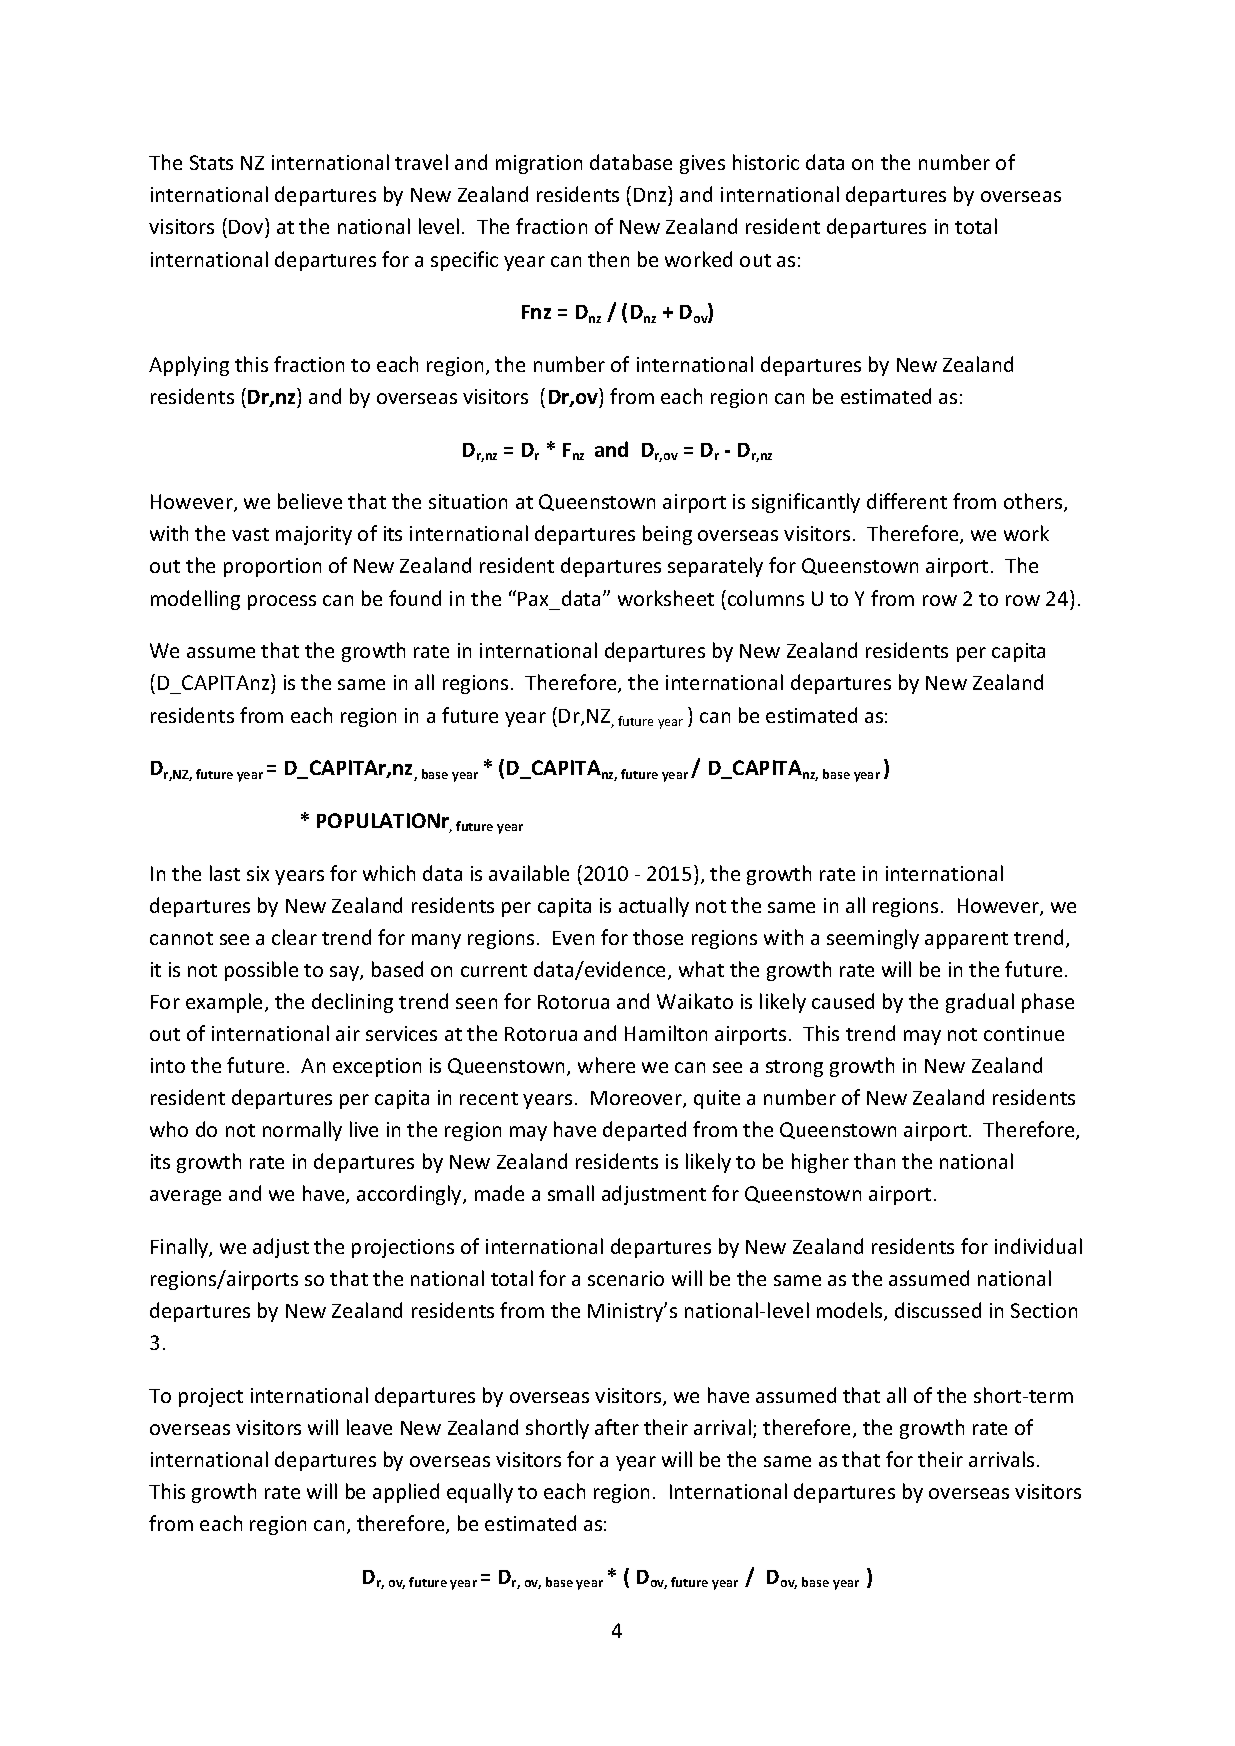 This image has height=1746, width=1235. I want to click on after, so click(617, 1427).
